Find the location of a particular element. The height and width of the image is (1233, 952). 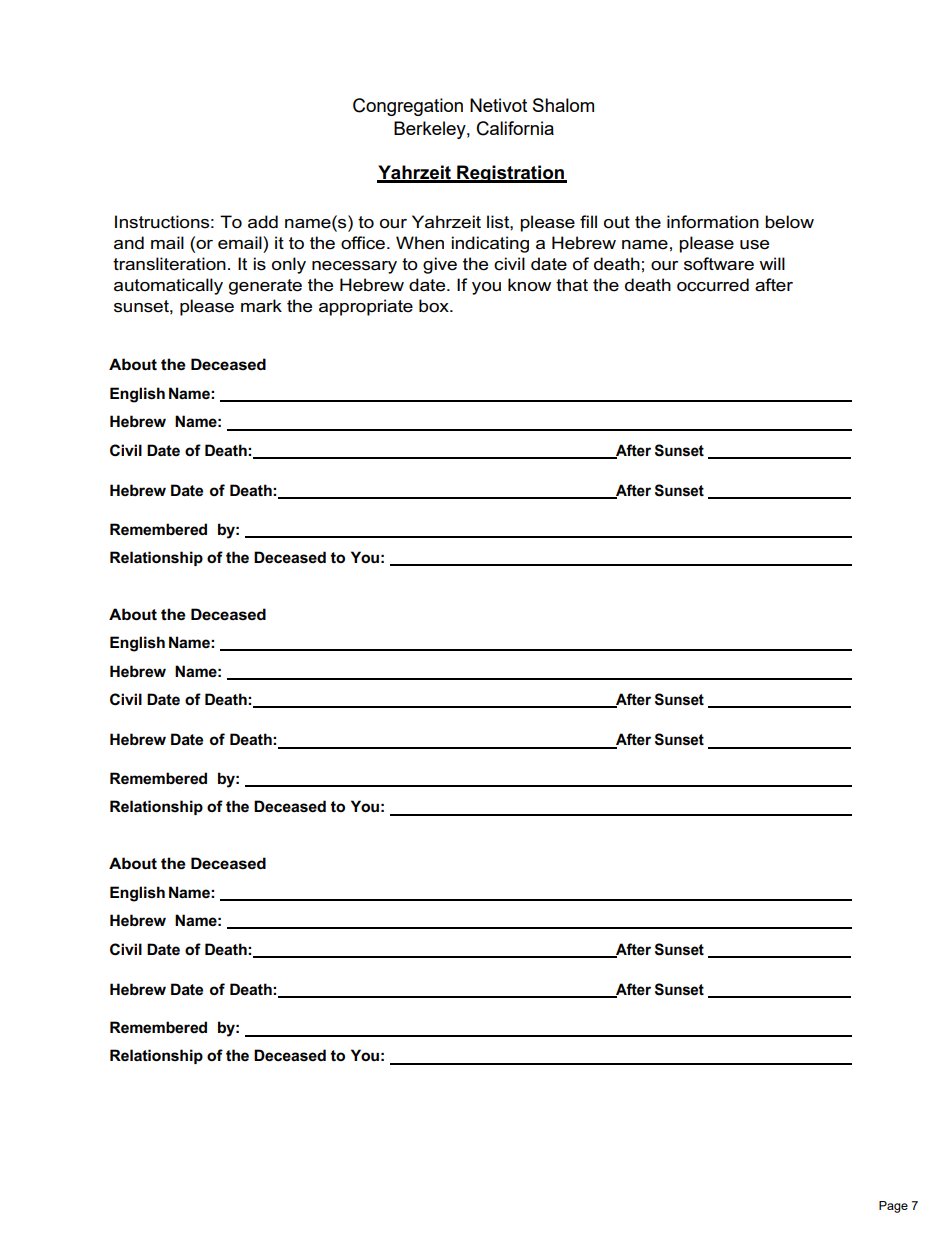

occurred is located at coordinates (713, 285).
